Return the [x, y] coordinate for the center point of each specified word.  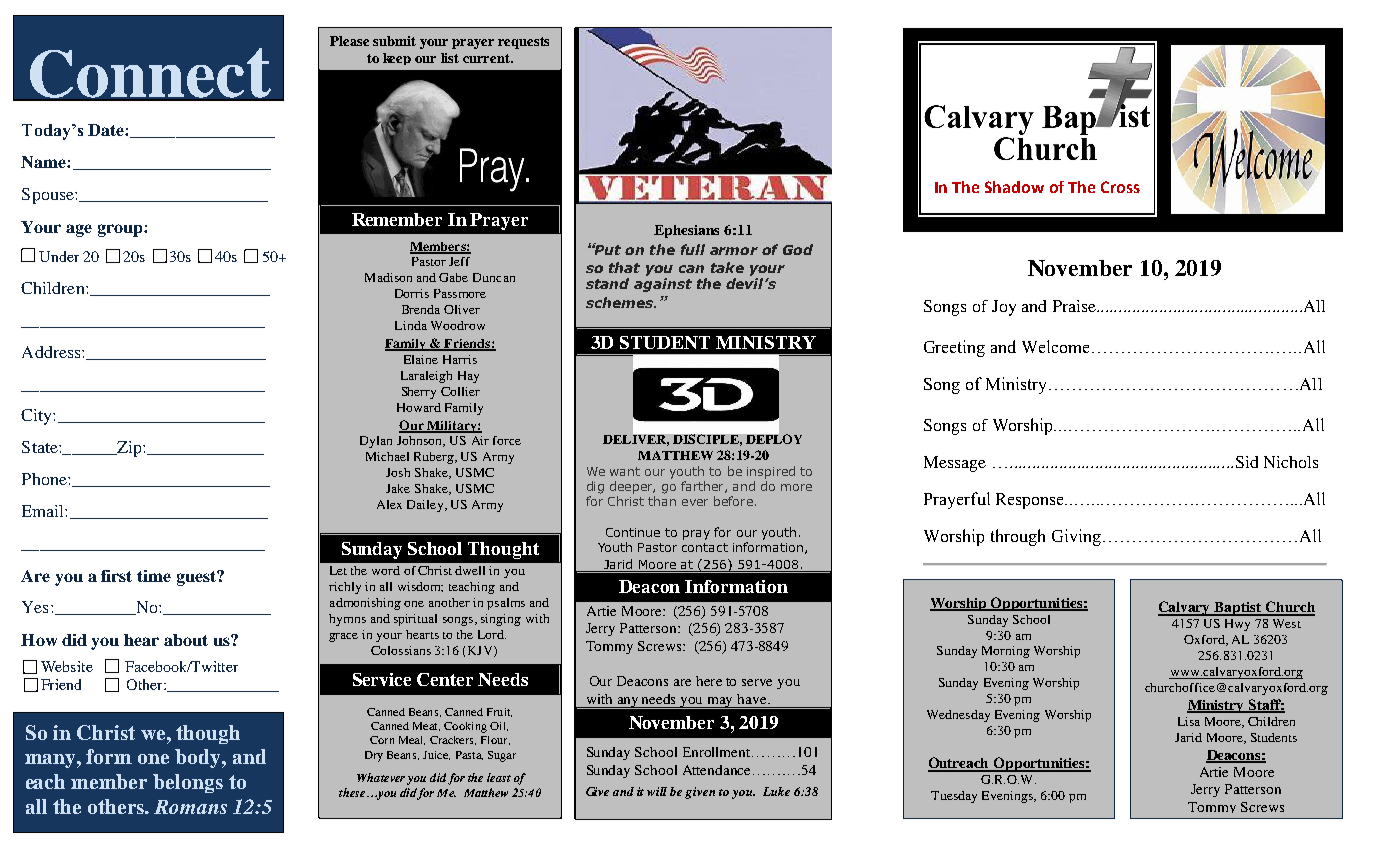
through [1018, 537]
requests [523, 43]
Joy [1004, 308]
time [154, 576]
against [663, 285]
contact [705, 547]
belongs [188, 783]
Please [349, 41]
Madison [388, 277]
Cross [1120, 187]
